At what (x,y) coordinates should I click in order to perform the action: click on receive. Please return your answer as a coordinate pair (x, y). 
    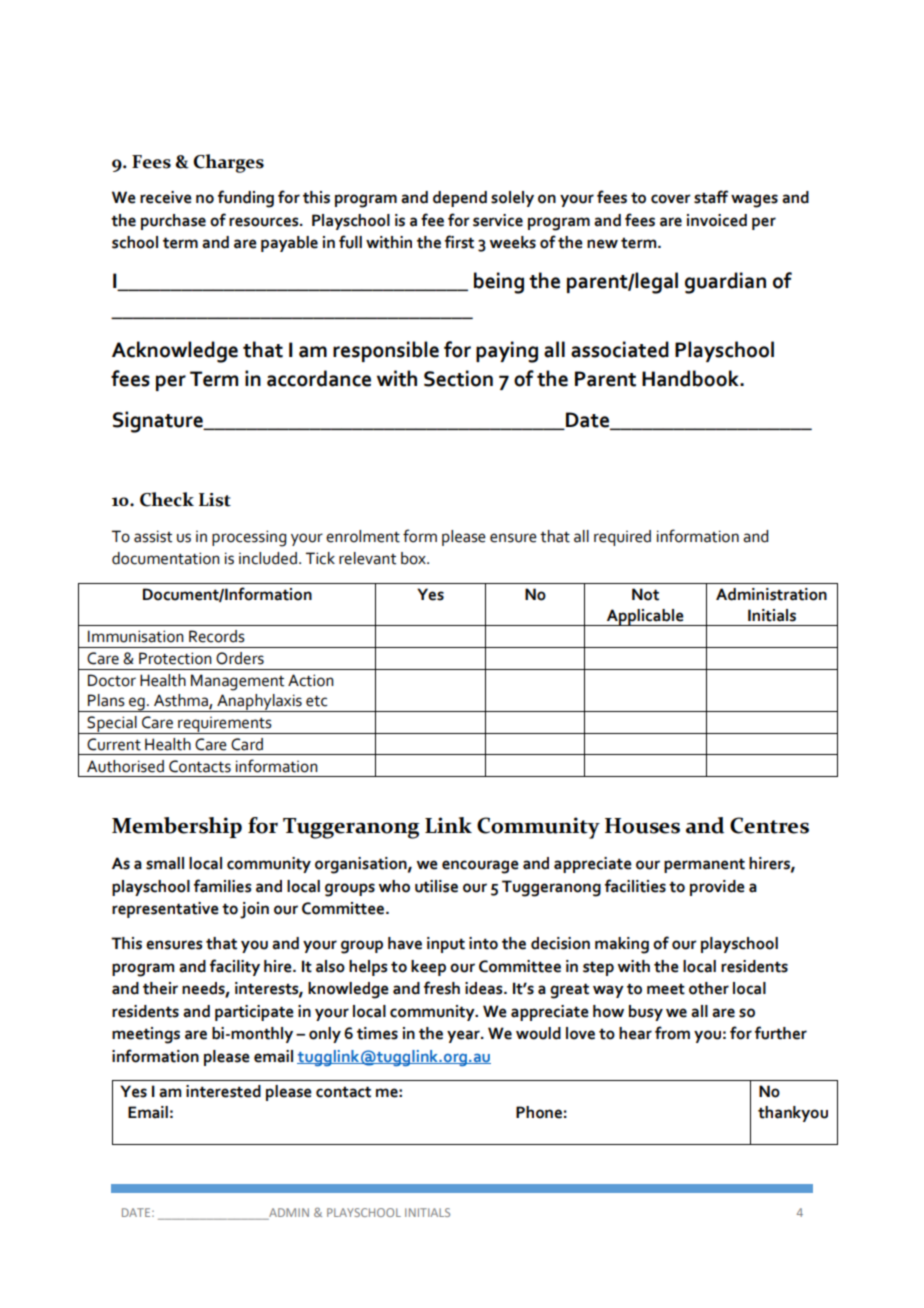
    Looking at the image, I should click on (166, 197).
